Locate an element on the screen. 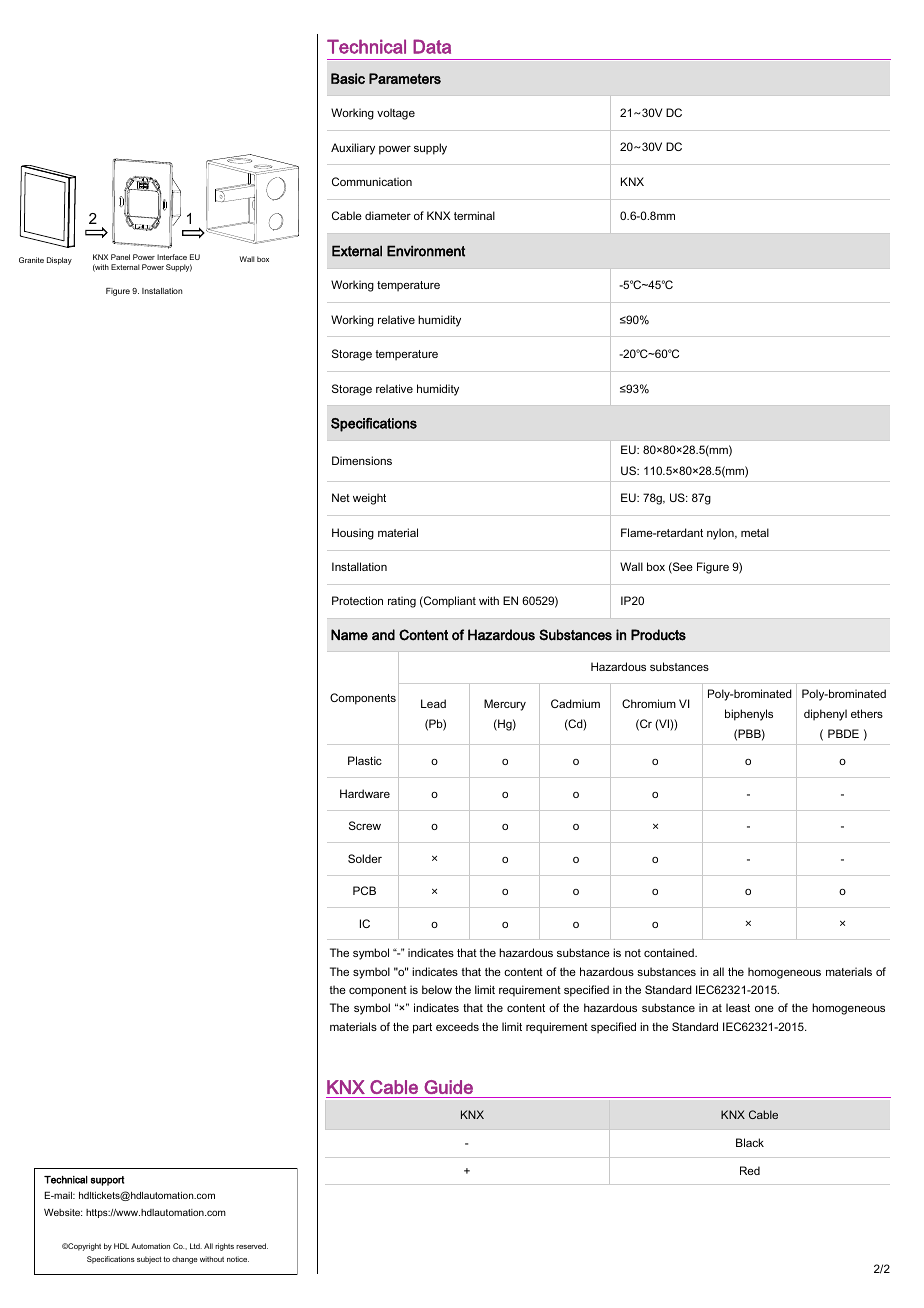 This screenshot has height=1308, width=924. subject is located at coordinates (149, 1260).
